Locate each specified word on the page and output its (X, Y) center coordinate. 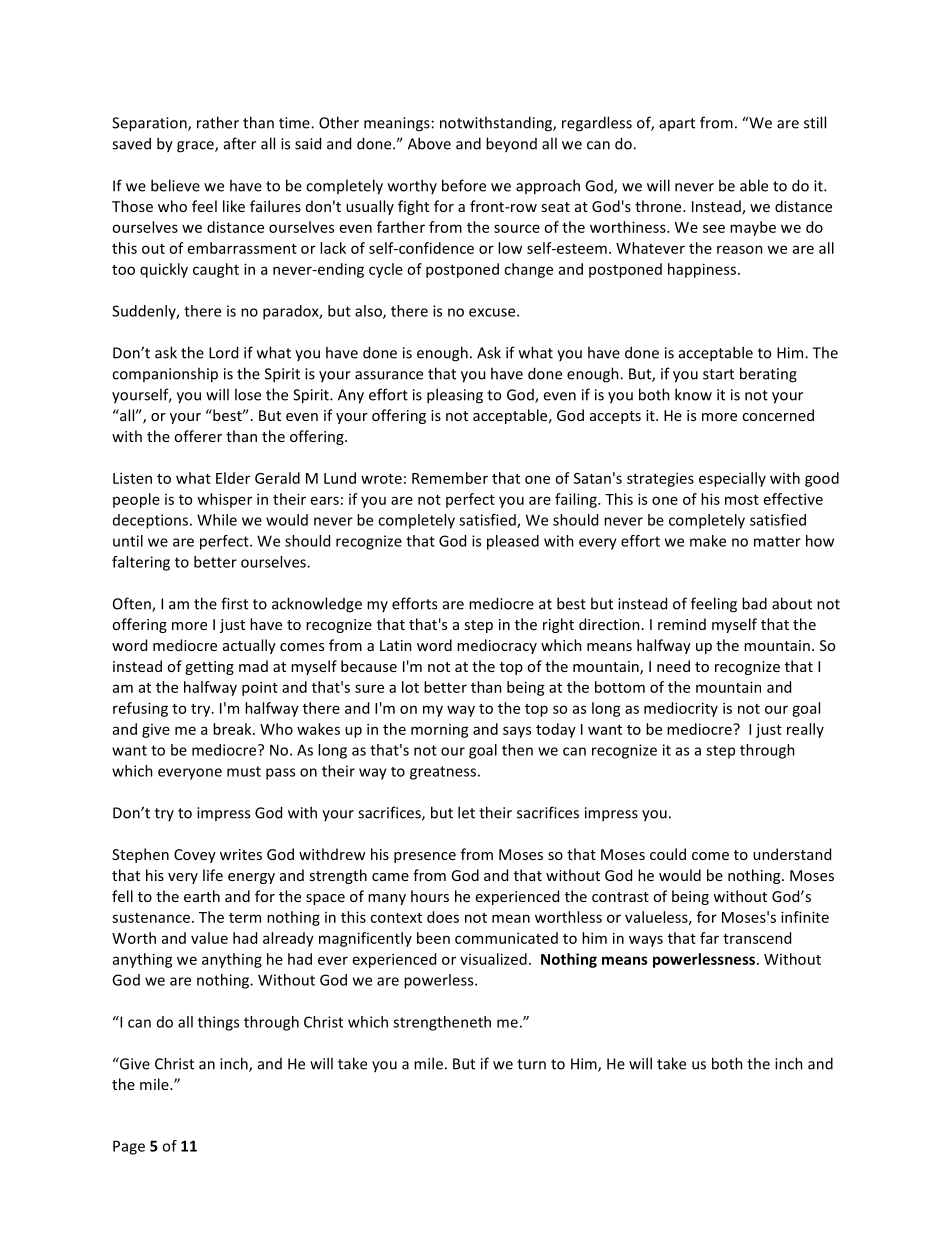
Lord (223, 352)
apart (677, 124)
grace (196, 147)
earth (202, 896)
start (718, 374)
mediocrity (681, 709)
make (708, 541)
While (217, 520)
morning (440, 731)
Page (129, 1147)
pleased (513, 542)
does (443, 917)
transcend (757, 938)
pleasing (455, 396)
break (233, 729)
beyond (511, 145)
